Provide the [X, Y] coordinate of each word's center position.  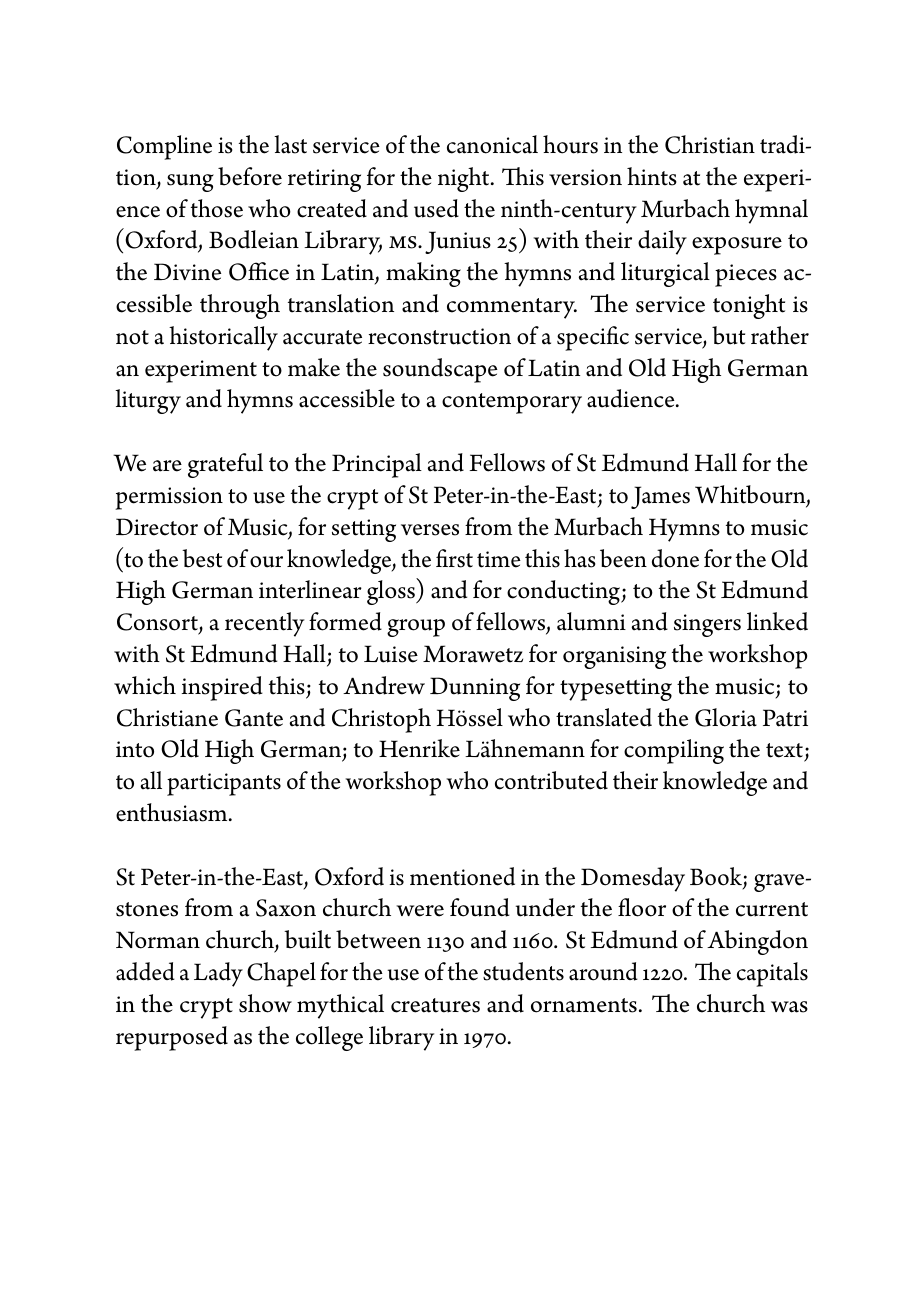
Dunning [475, 689]
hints [652, 176]
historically [223, 338]
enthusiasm [173, 812]
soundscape [440, 370]
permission [169, 498]
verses [430, 530]
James [660, 497]
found [480, 907]
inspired [222, 688]
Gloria [726, 717]
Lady [218, 974]
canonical [492, 144]
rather [780, 335]
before [250, 176]
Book [717, 877]
